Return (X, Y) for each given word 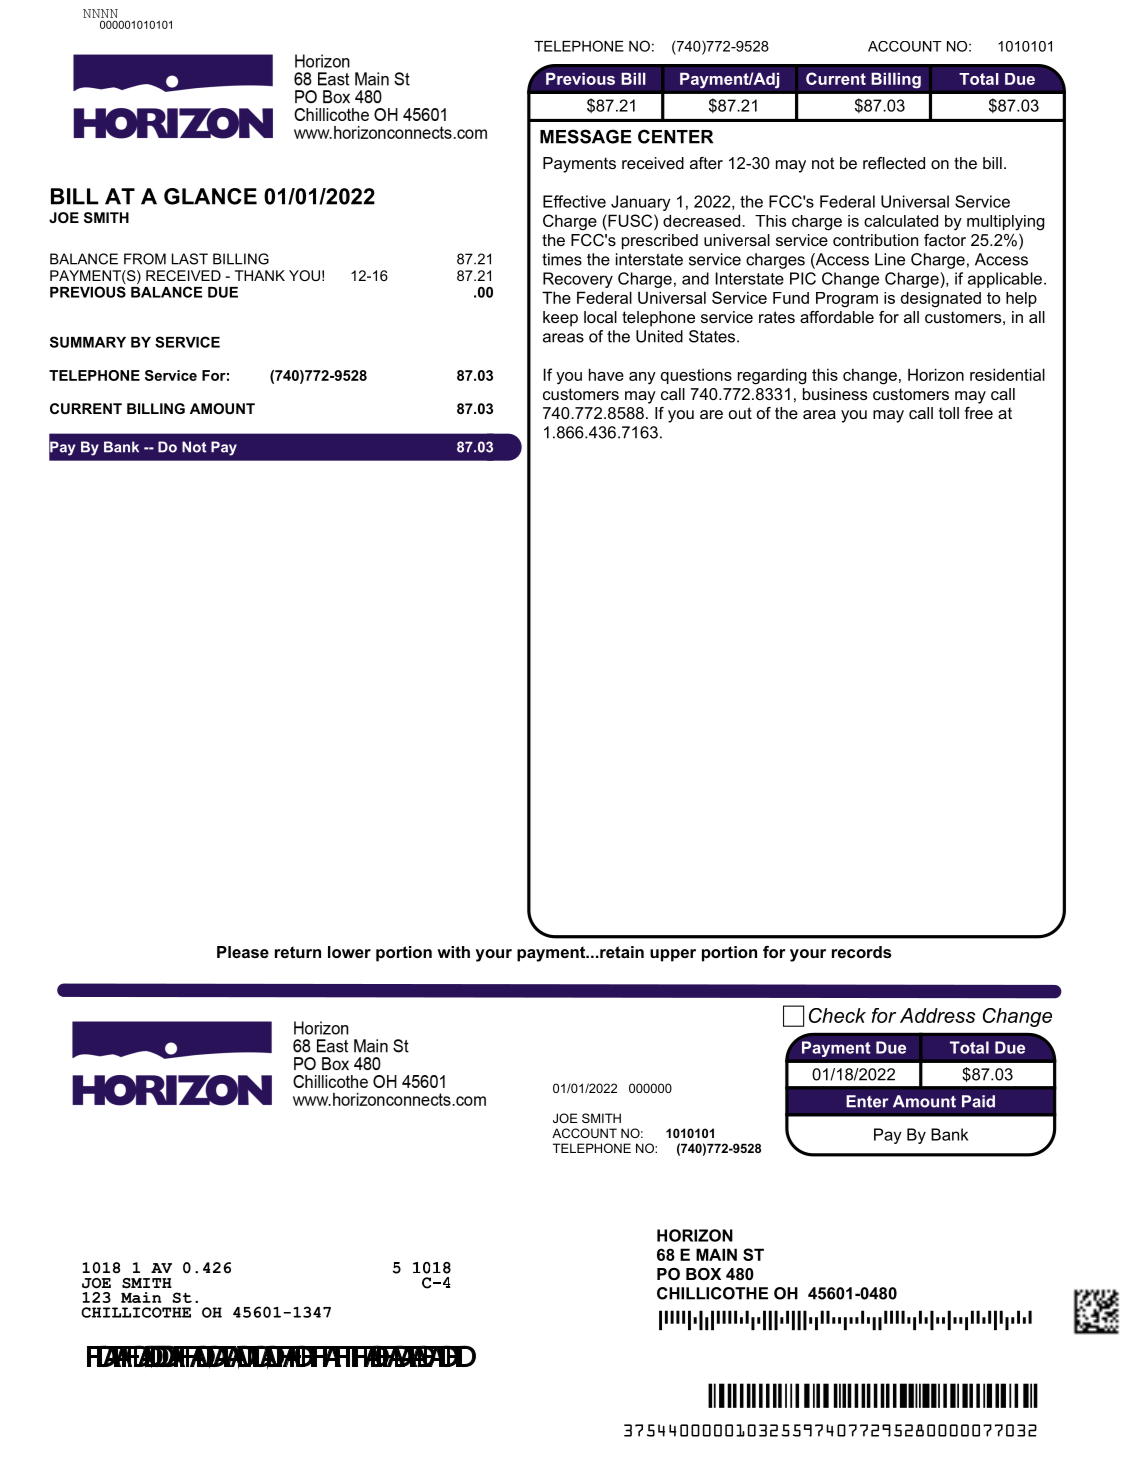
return (298, 952)
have (606, 374)
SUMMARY (88, 342)
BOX (703, 1274)
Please (243, 952)
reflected (894, 163)
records (861, 952)
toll (949, 413)
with (453, 952)
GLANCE (210, 196)
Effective (574, 201)
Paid (978, 1101)
